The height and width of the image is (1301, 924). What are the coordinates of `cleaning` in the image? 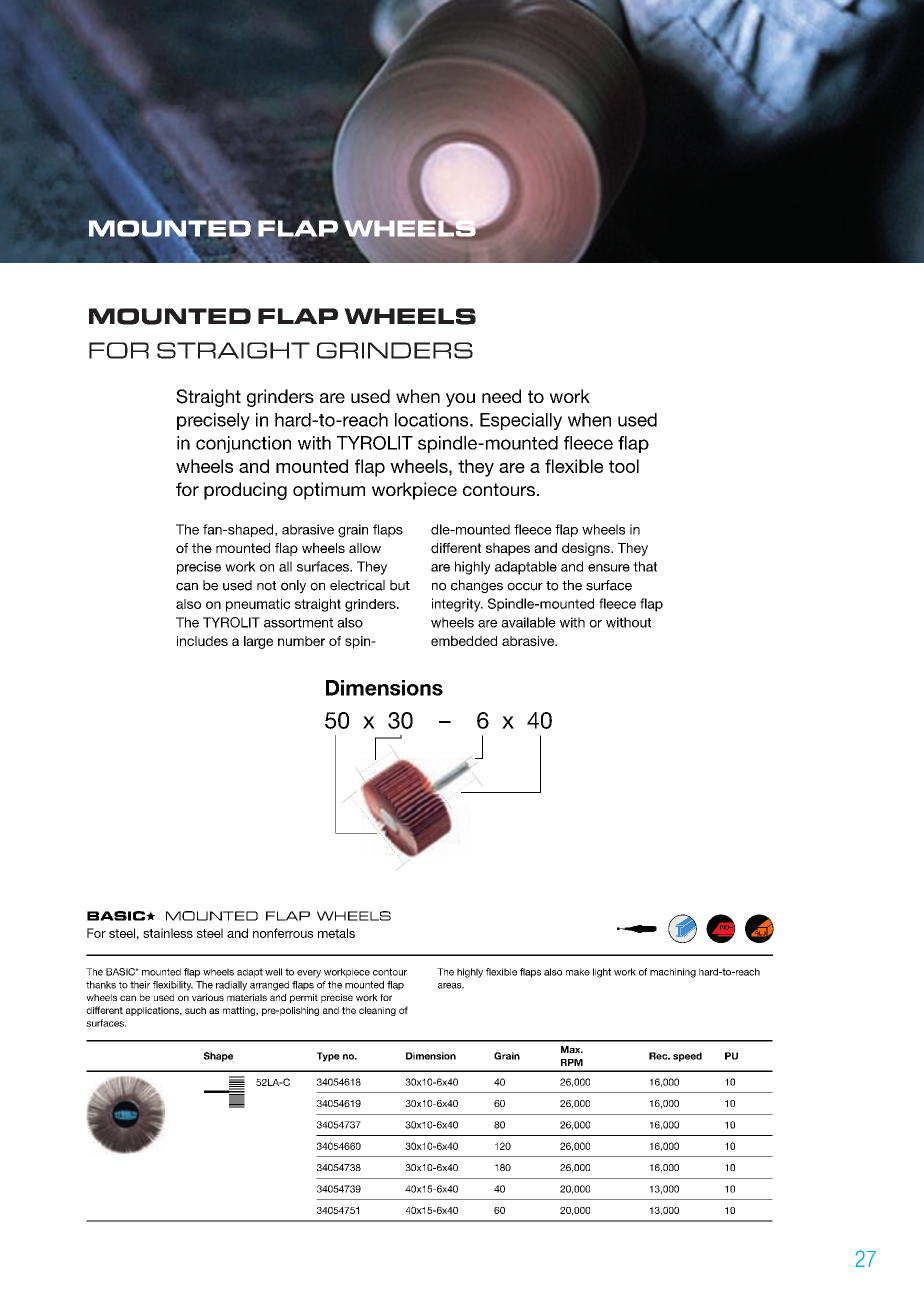 It's located at (377, 1011).
